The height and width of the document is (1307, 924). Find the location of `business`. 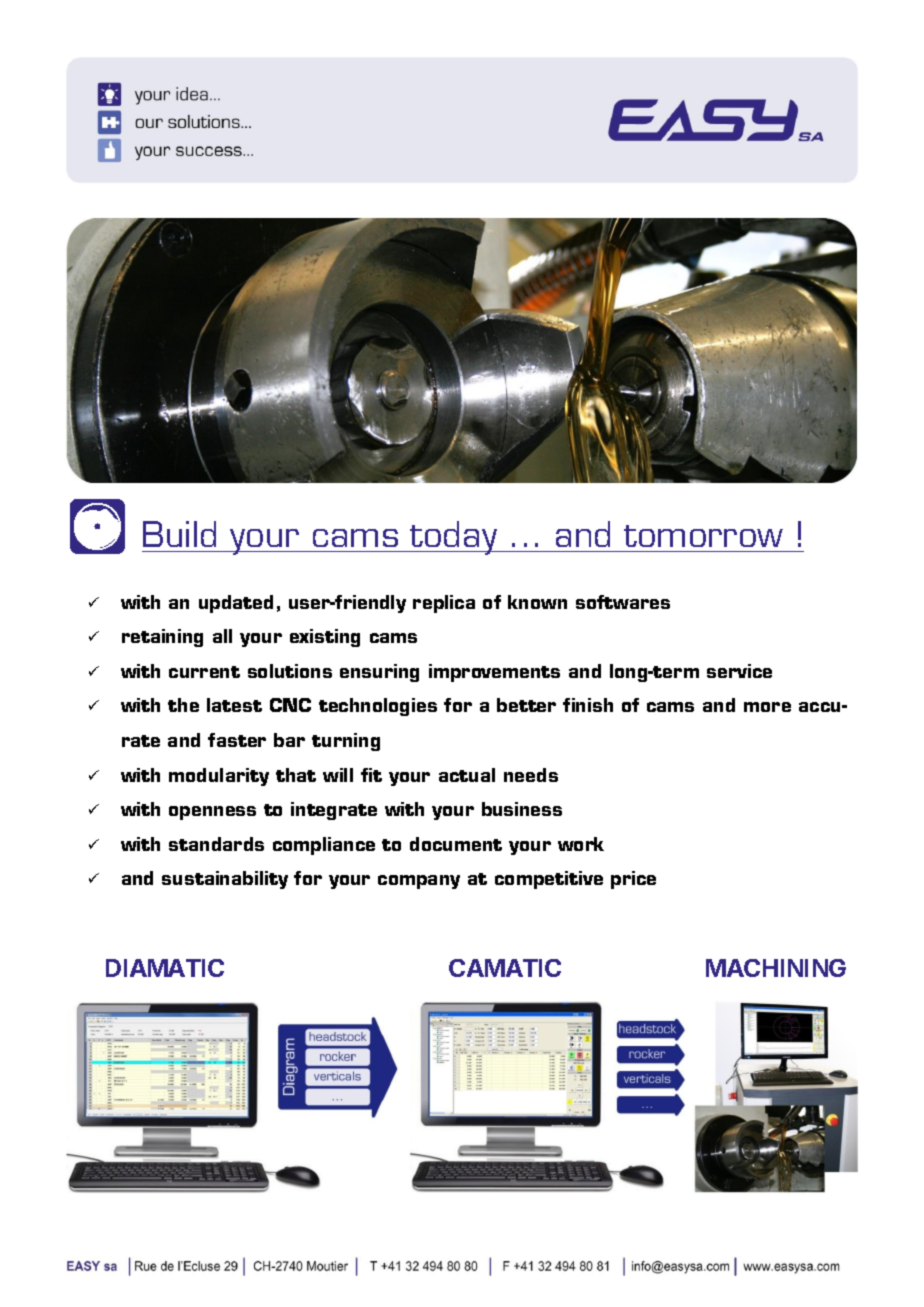

business is located at coordinates (522, 809).
